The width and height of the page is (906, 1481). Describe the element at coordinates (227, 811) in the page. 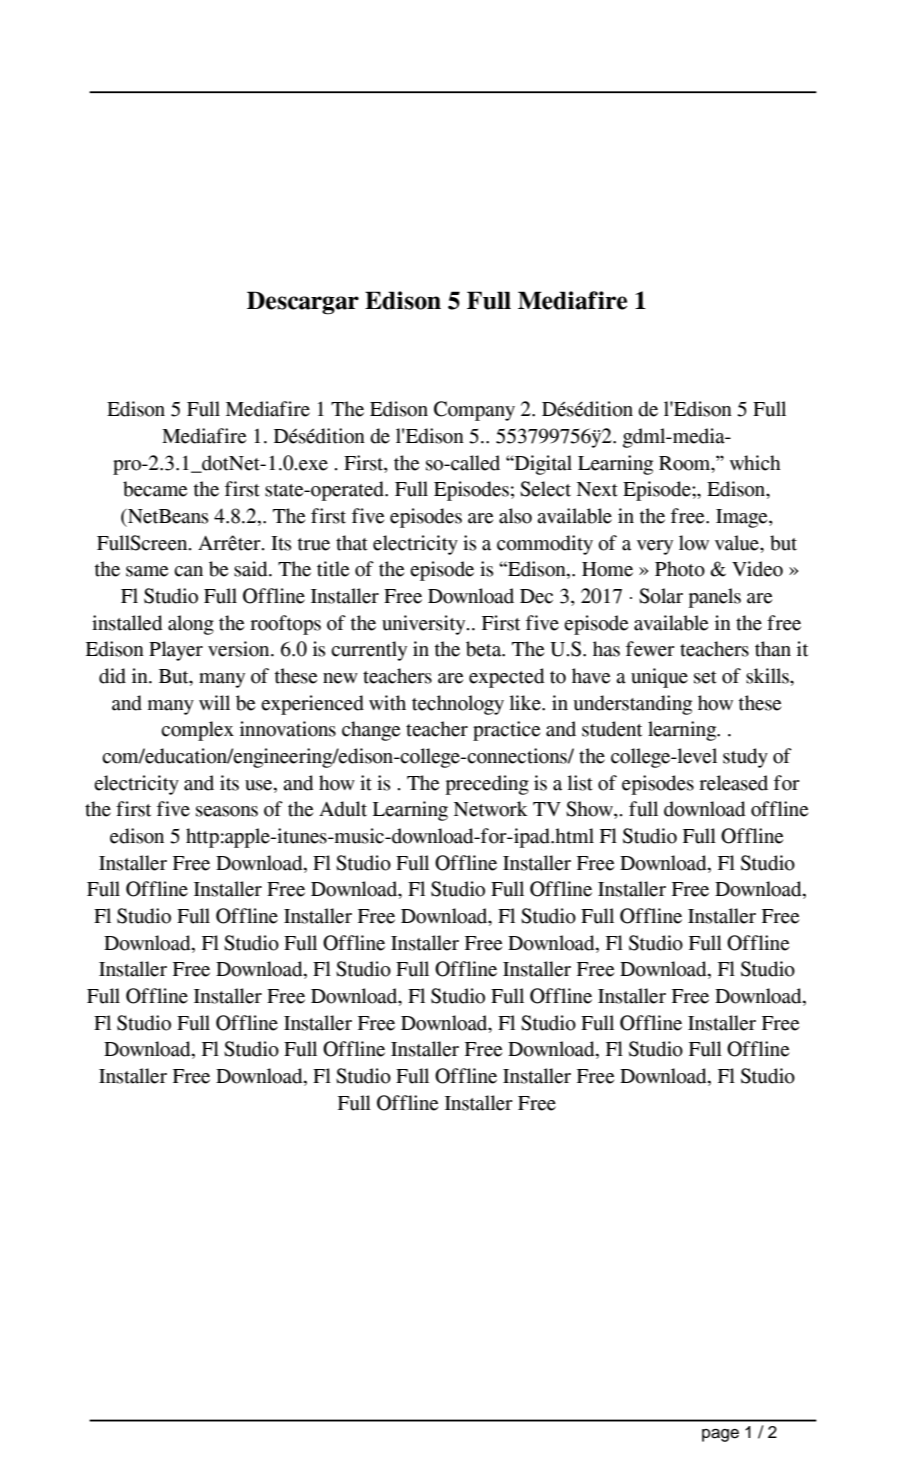

I see `seasons` at that location.
